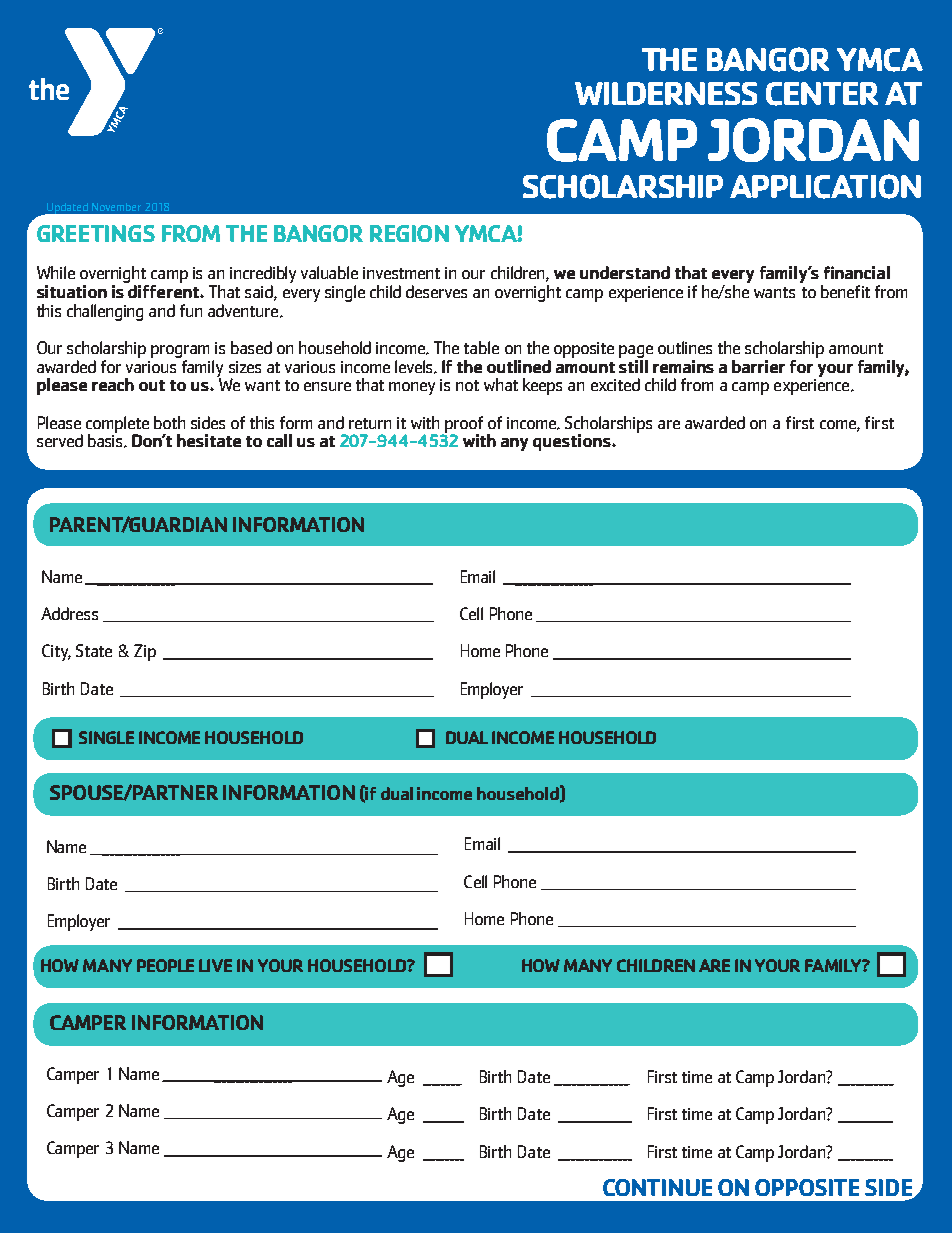 The width and height of the screenshot is (952, 1233). What do you see at coordinates (657, 1187) in the screenshot?
I see `CONTINUE` at bounding box center [657, 1187].
